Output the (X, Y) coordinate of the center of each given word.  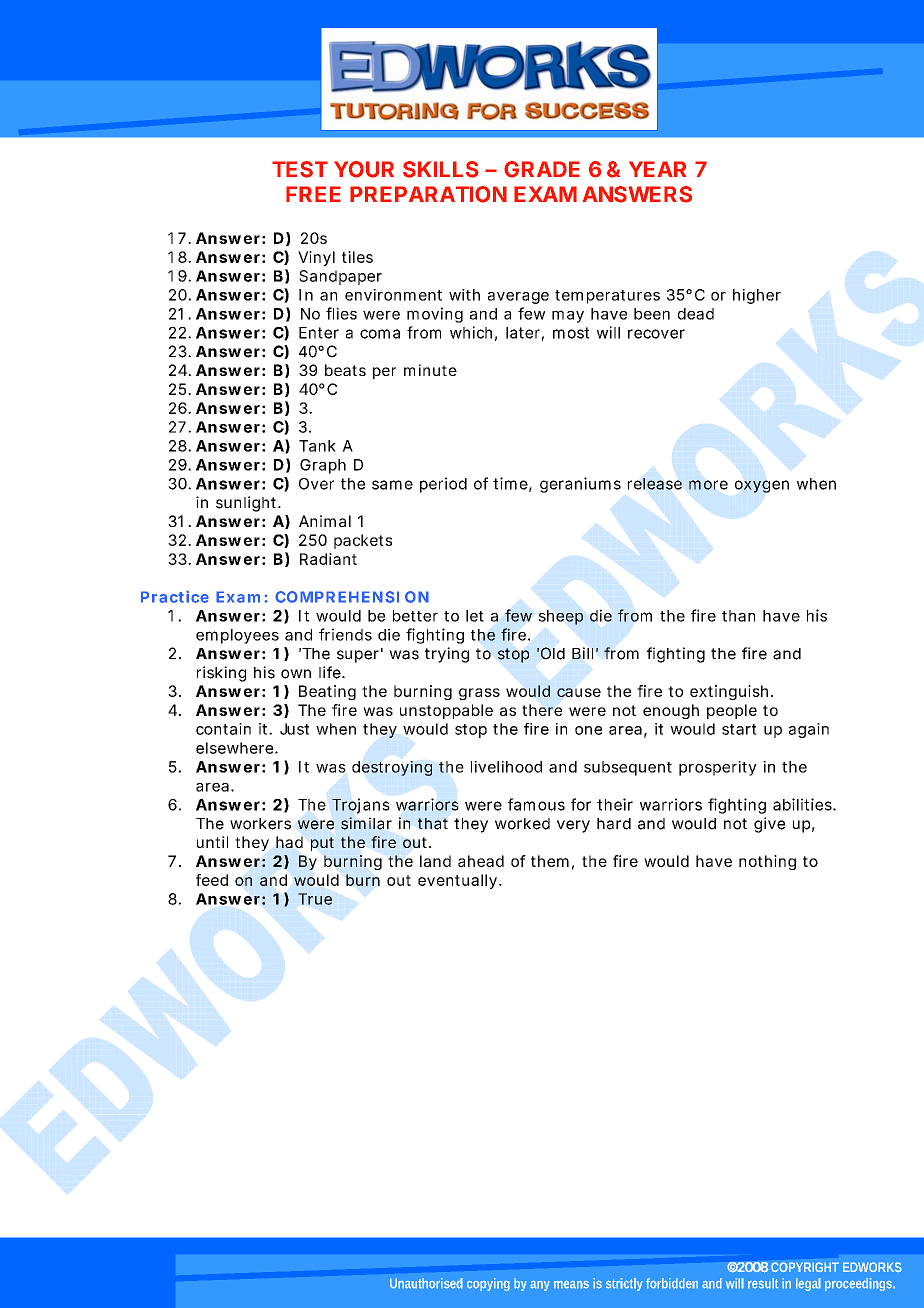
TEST (300, 169)
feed (212, 880)
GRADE (542, 169)
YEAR (657, 169)
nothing (767, 862)
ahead (481, 861)
